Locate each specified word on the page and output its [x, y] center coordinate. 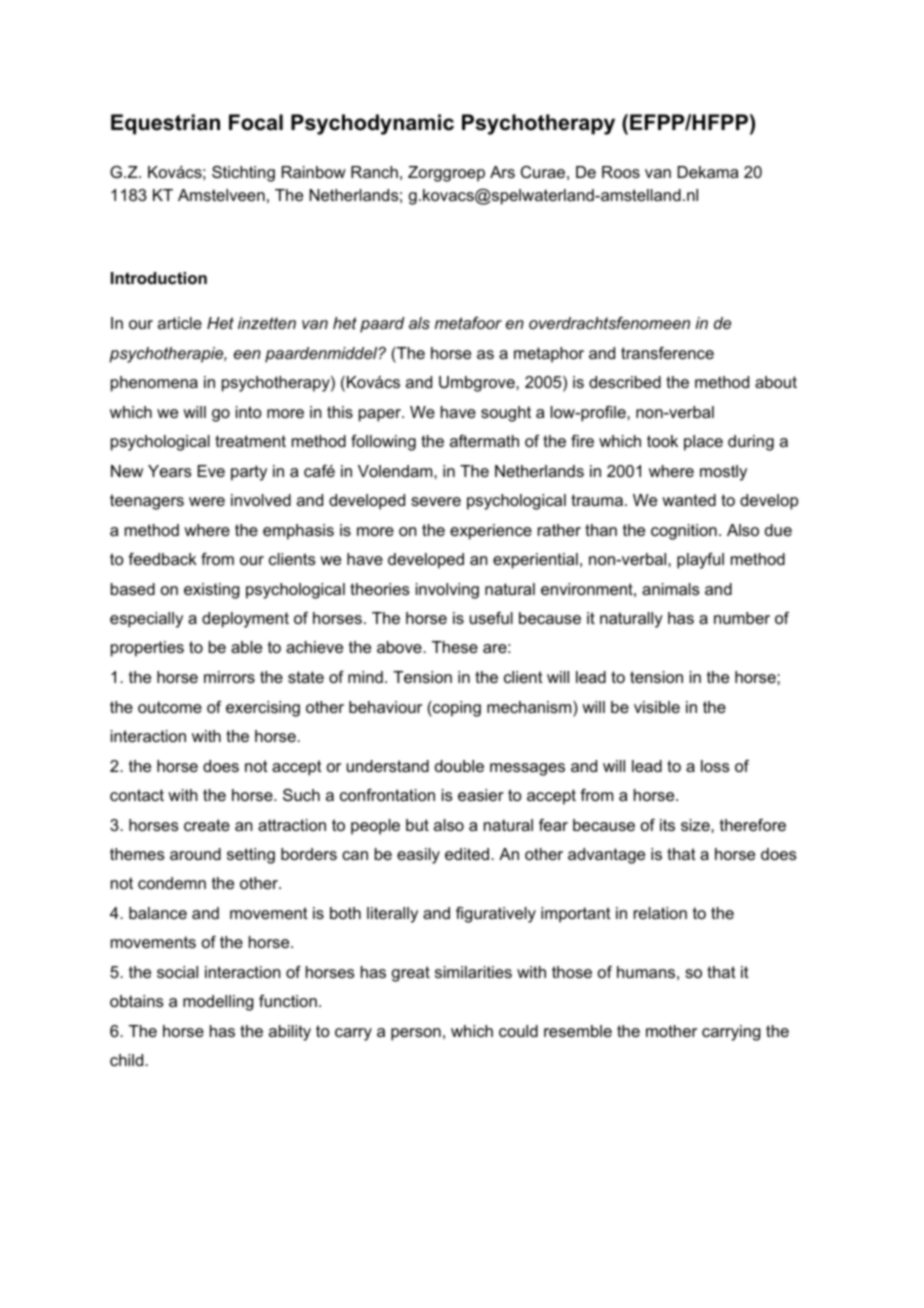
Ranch [374, 172]
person [416, 1034]
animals [671, 589]
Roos [621, 172]
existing [212, 591]
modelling [218, 1003]
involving [447, 591]
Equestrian [165, 124]
